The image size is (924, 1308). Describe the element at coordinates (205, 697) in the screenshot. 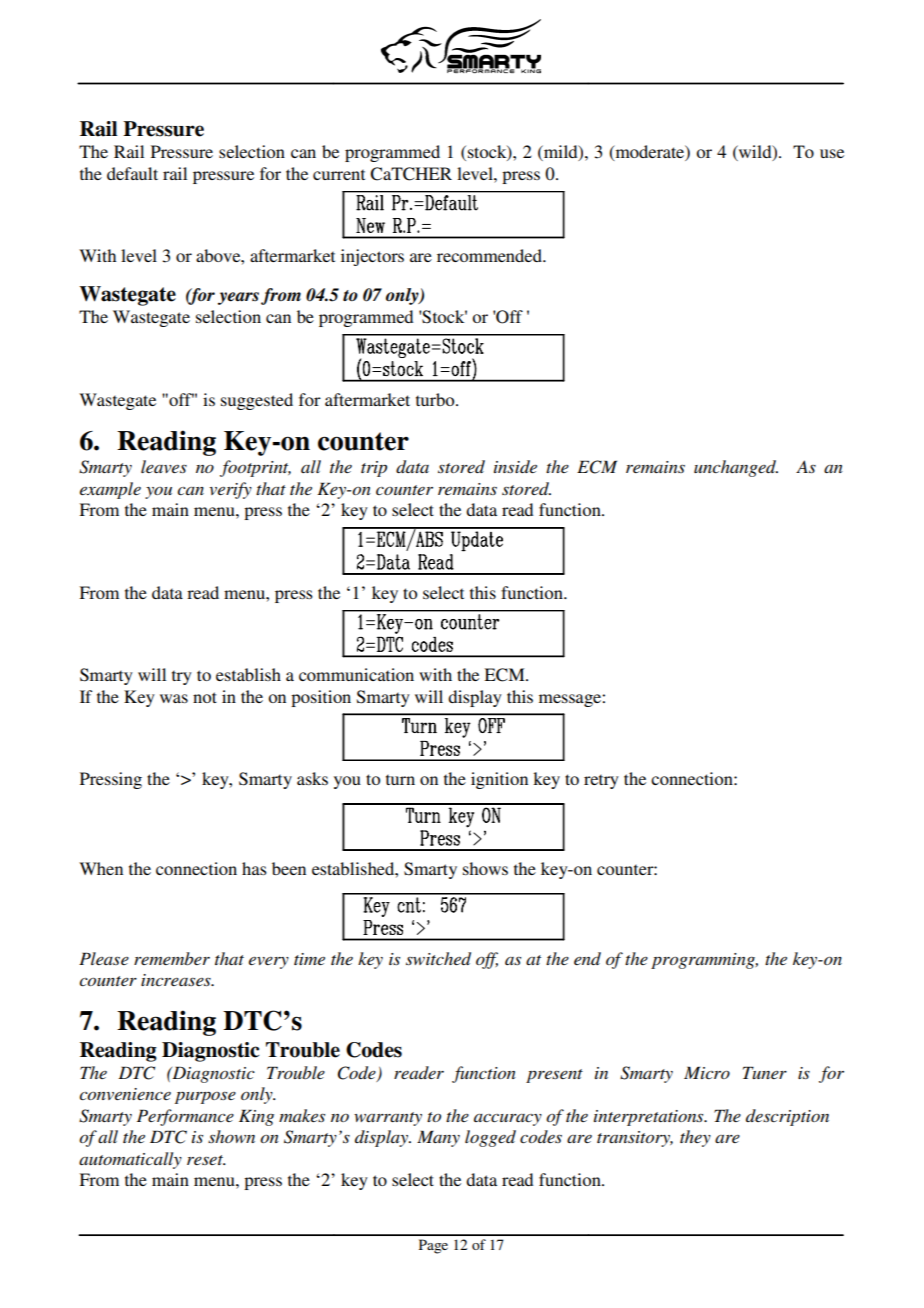

I see `not` at that location.
